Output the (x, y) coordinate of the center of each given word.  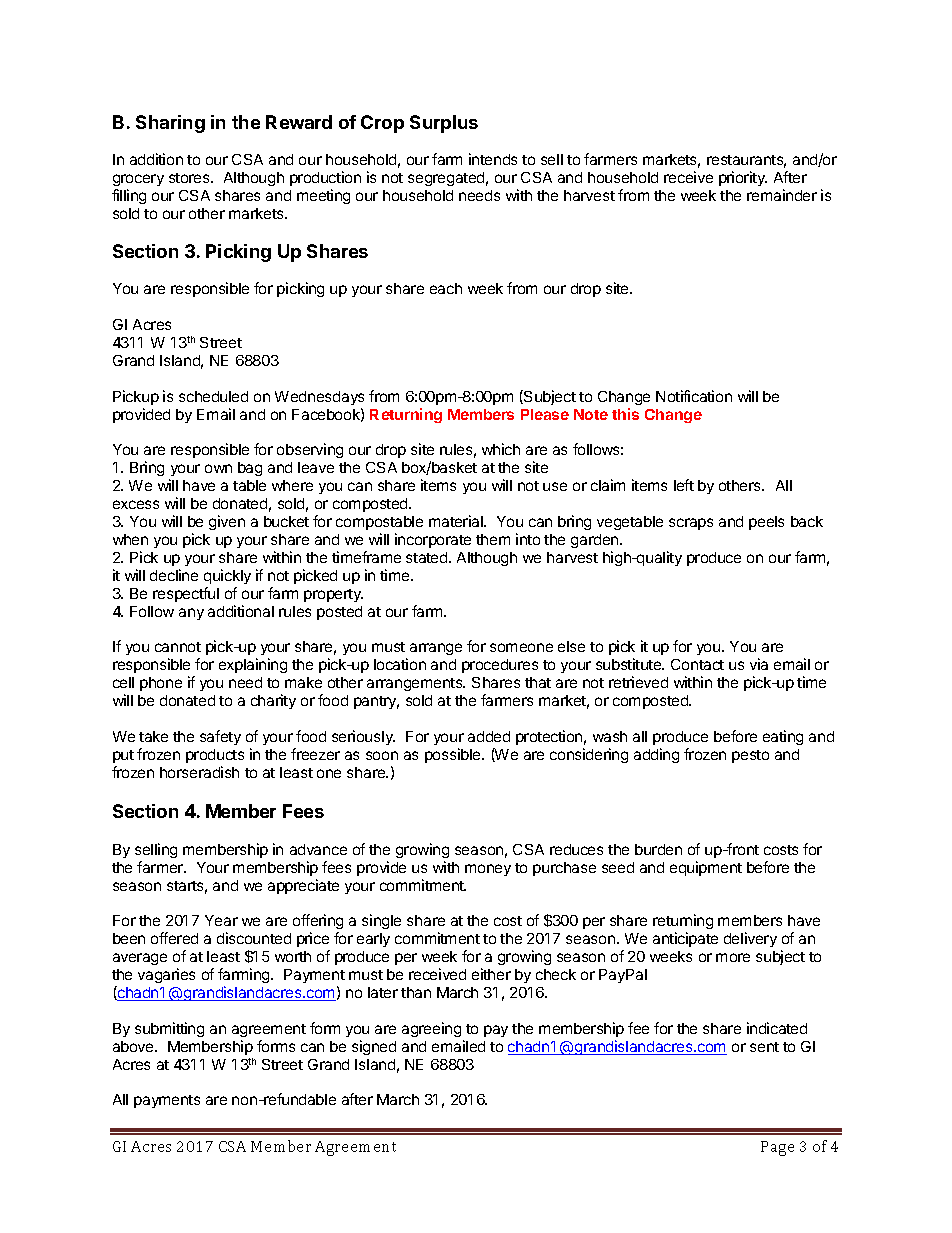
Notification (694, 396)
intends (493, 159)
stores (190, 178)
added (489, 736)
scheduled (213, 396)
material (457, 521)
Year (221, 920)
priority (743, 178)
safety (220, 737)
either (491, 974)
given (227, 522)
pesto (750, 756)
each (446, 288)
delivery (750, 939)
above (134, 1046)
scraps (691, 524)
